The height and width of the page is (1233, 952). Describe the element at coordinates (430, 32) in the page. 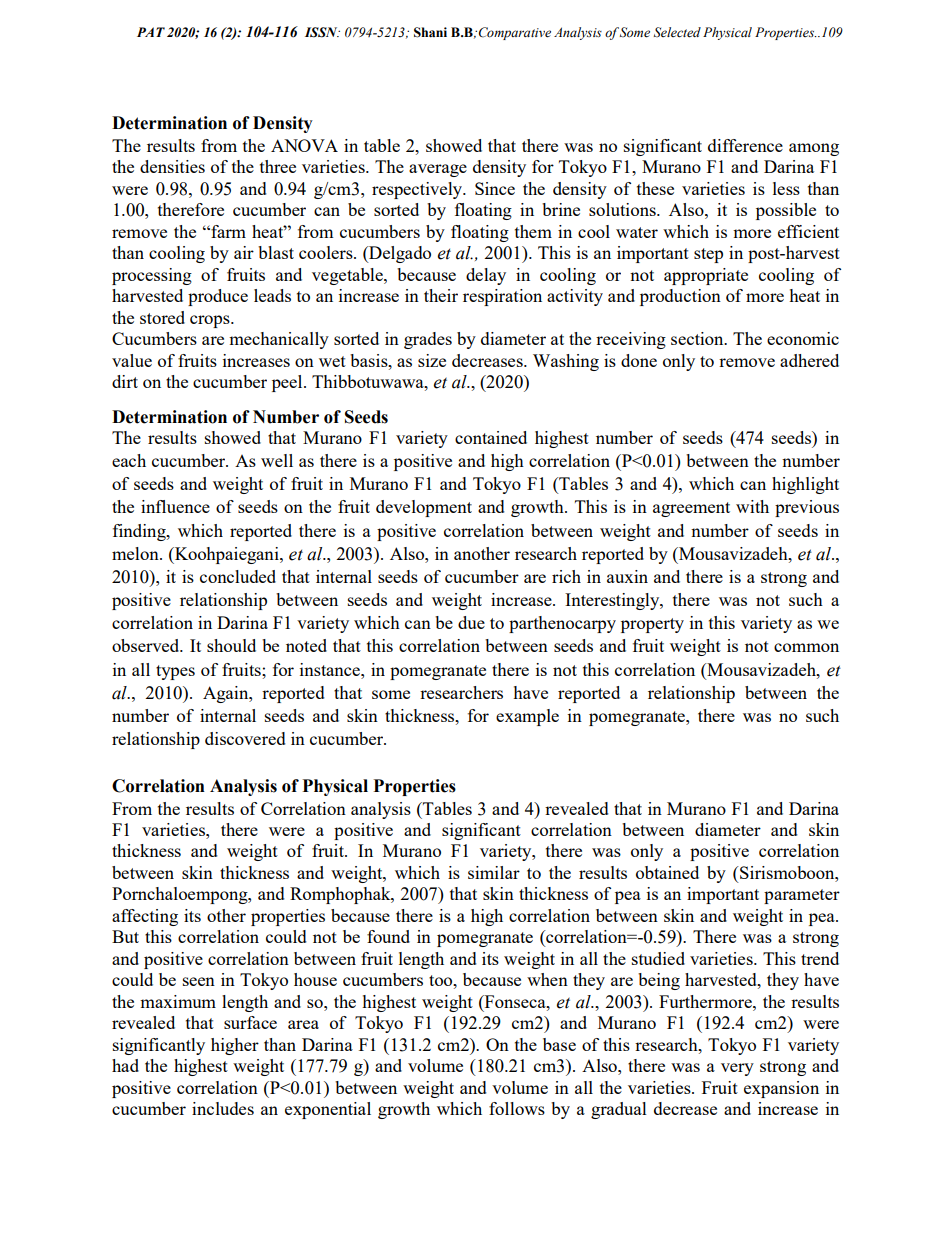

I see `Shani` at that location.
